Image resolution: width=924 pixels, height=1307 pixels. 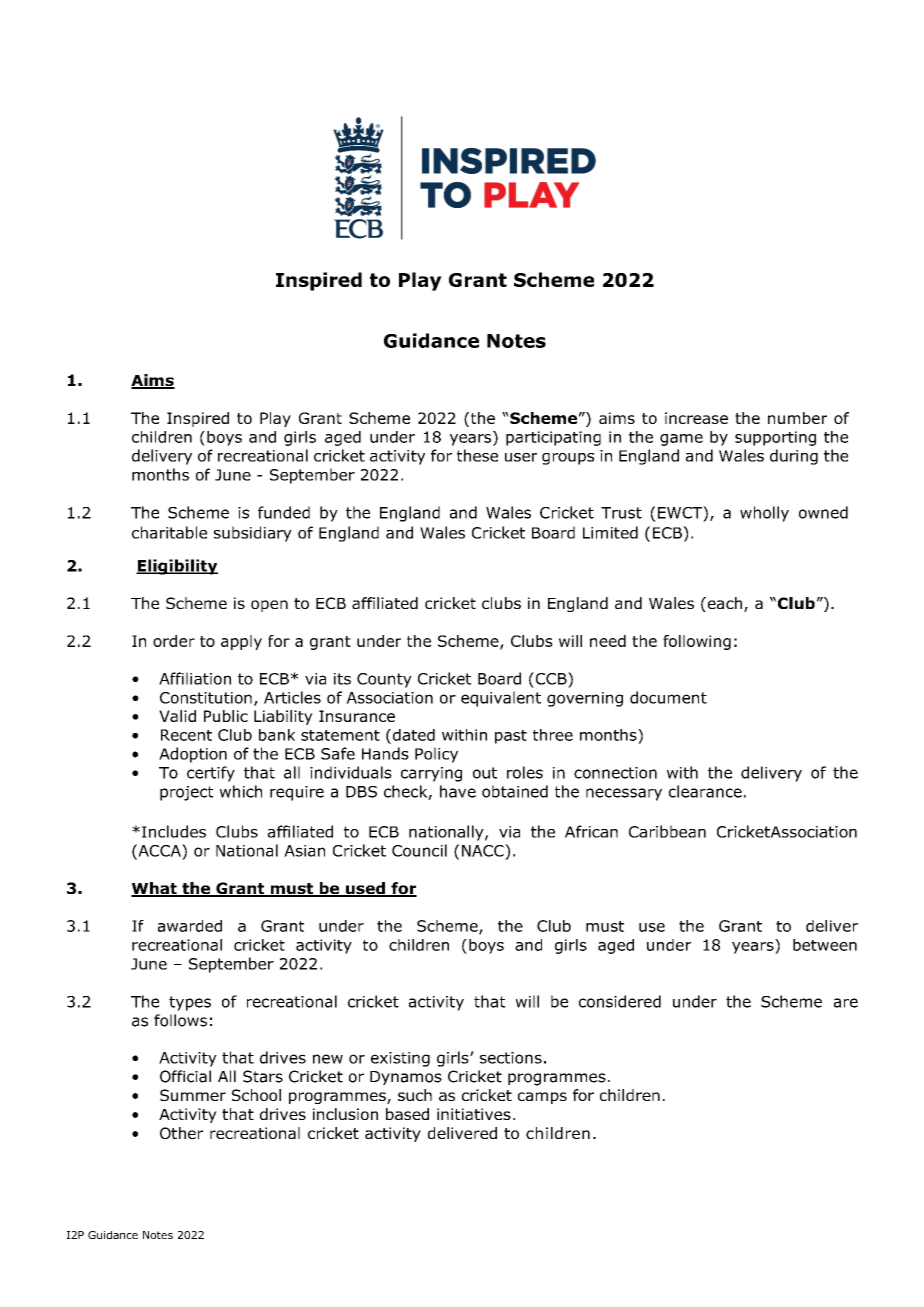 I want to click on these, so click(x=477, y=455).
